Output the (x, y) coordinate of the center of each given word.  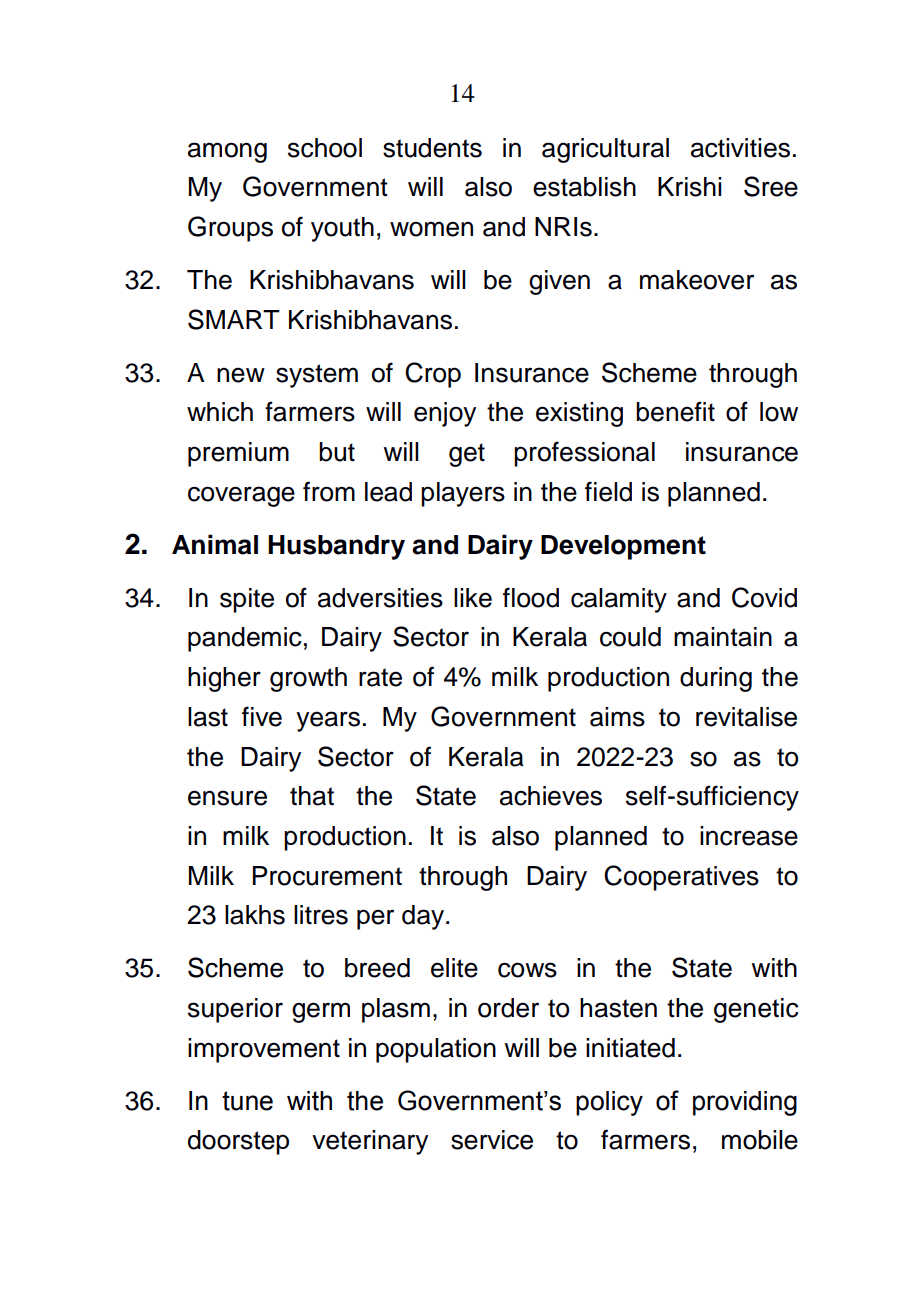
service (492, 1140)
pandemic (245, 639)
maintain (723, 637)
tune (247, 1101)
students (432, 148)
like (473, 598)
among (227, 152)
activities (740, 148)
